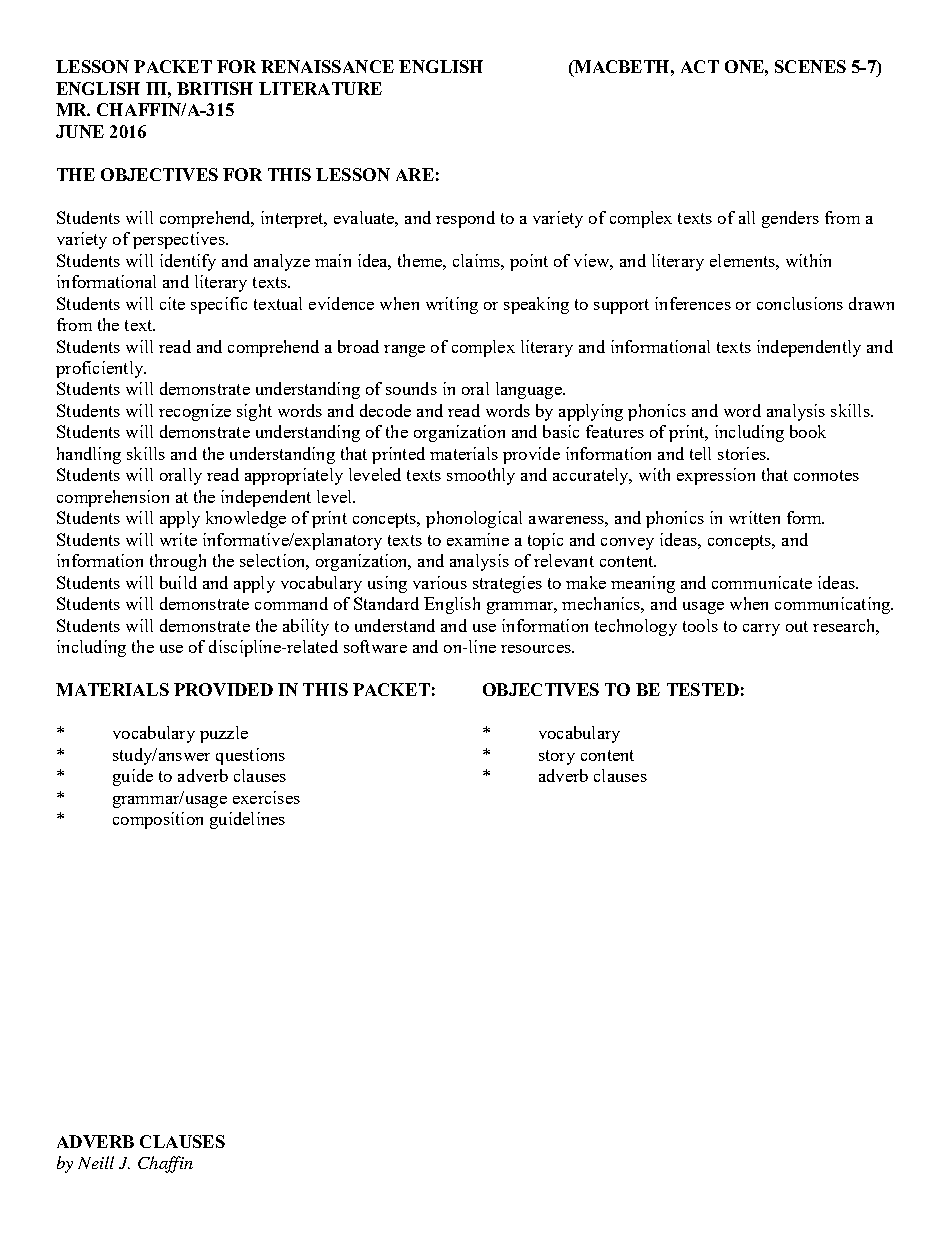 The image size is (952, 1233). I want to click on BRITISH, so click(215, 88).
